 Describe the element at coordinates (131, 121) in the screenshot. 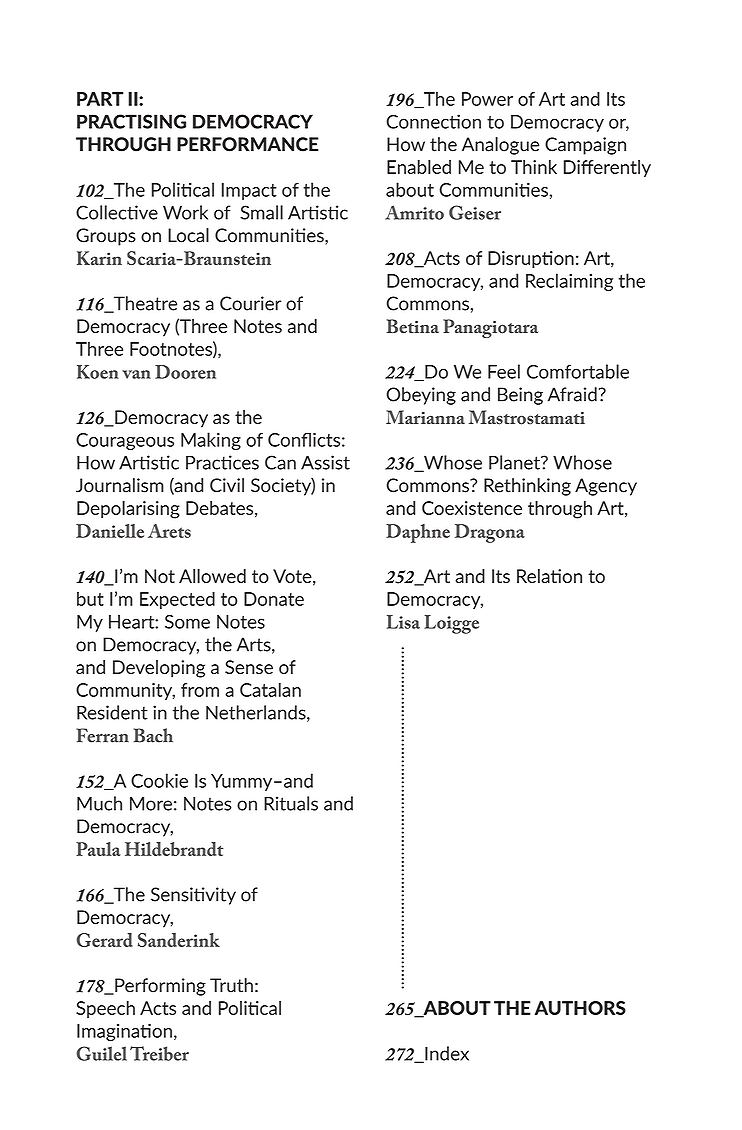

I see `PRACTISING` at that location.
